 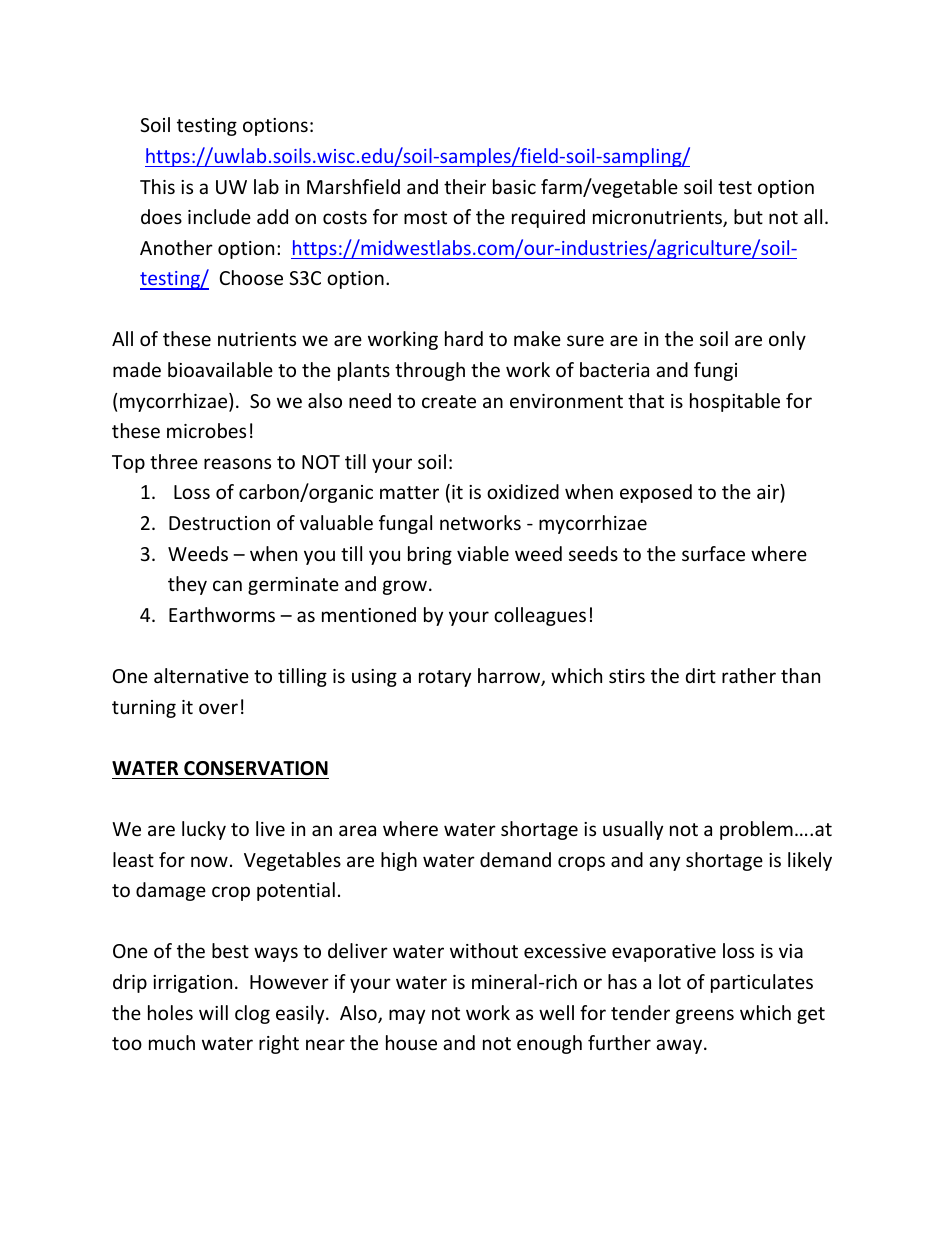 What do you see at coordinates (407, 1016) in the screenshot?
I see `may` at bounding box center [407, 1016].
